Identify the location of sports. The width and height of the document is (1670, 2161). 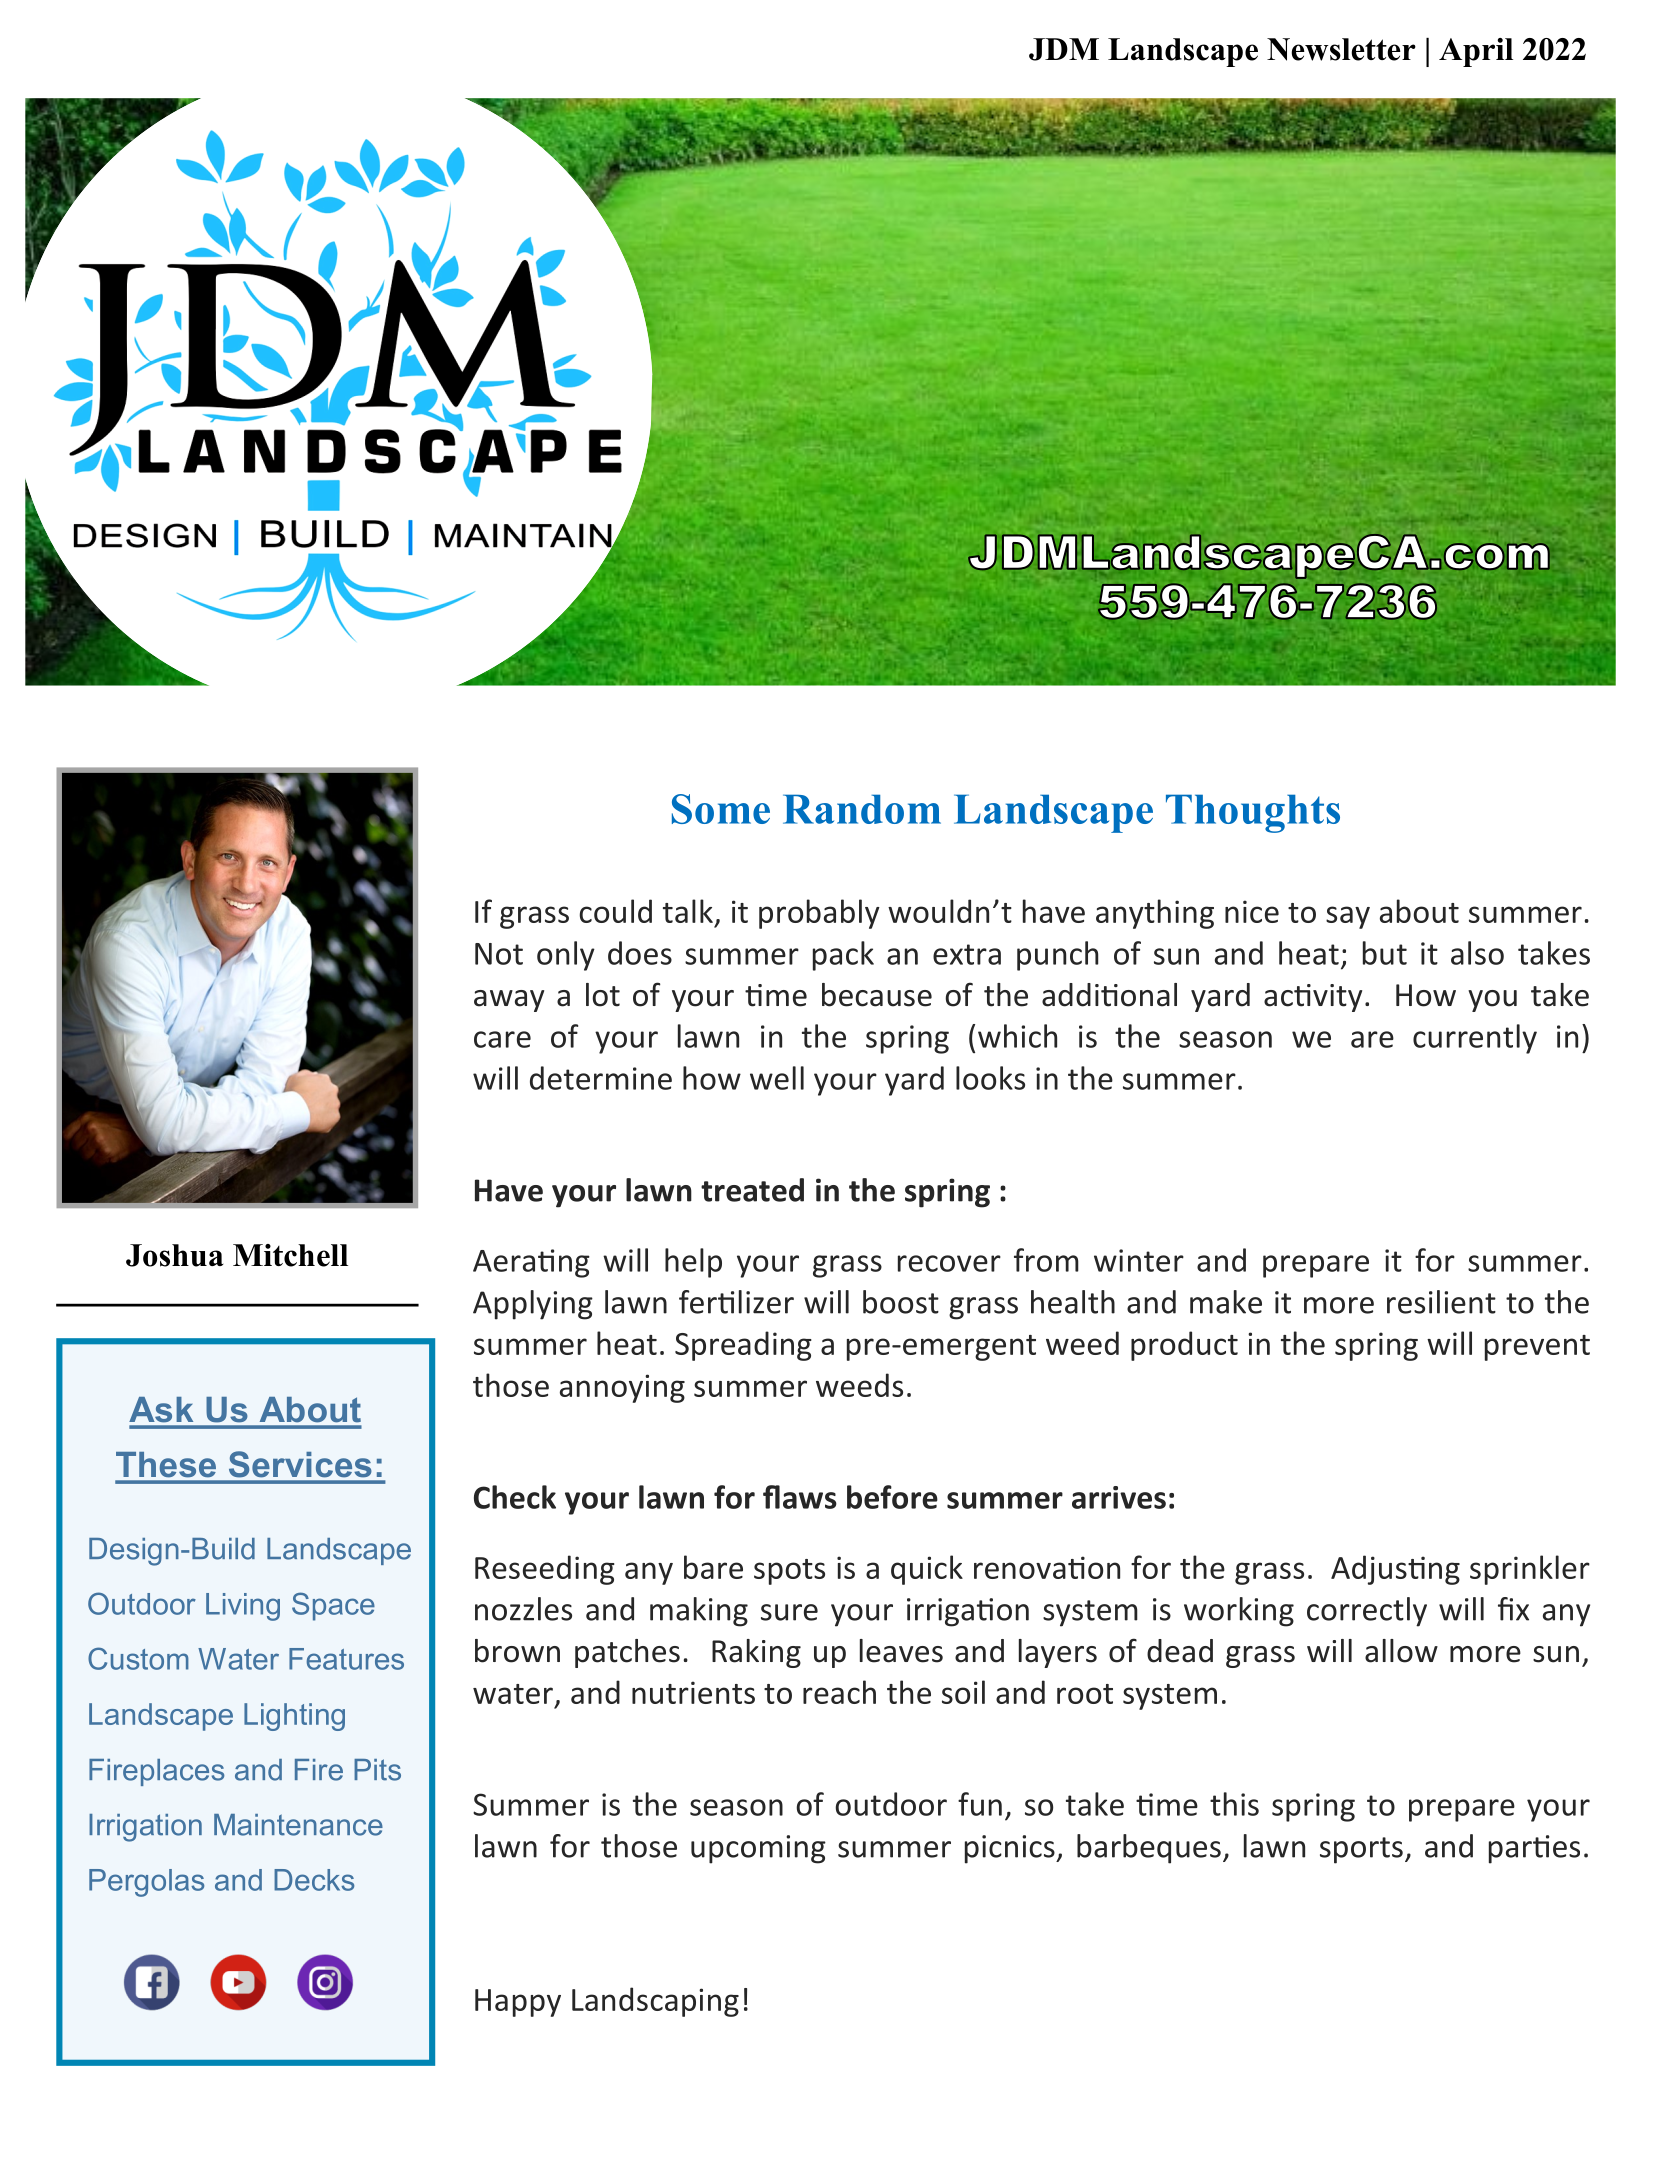
(1361, 1850).
